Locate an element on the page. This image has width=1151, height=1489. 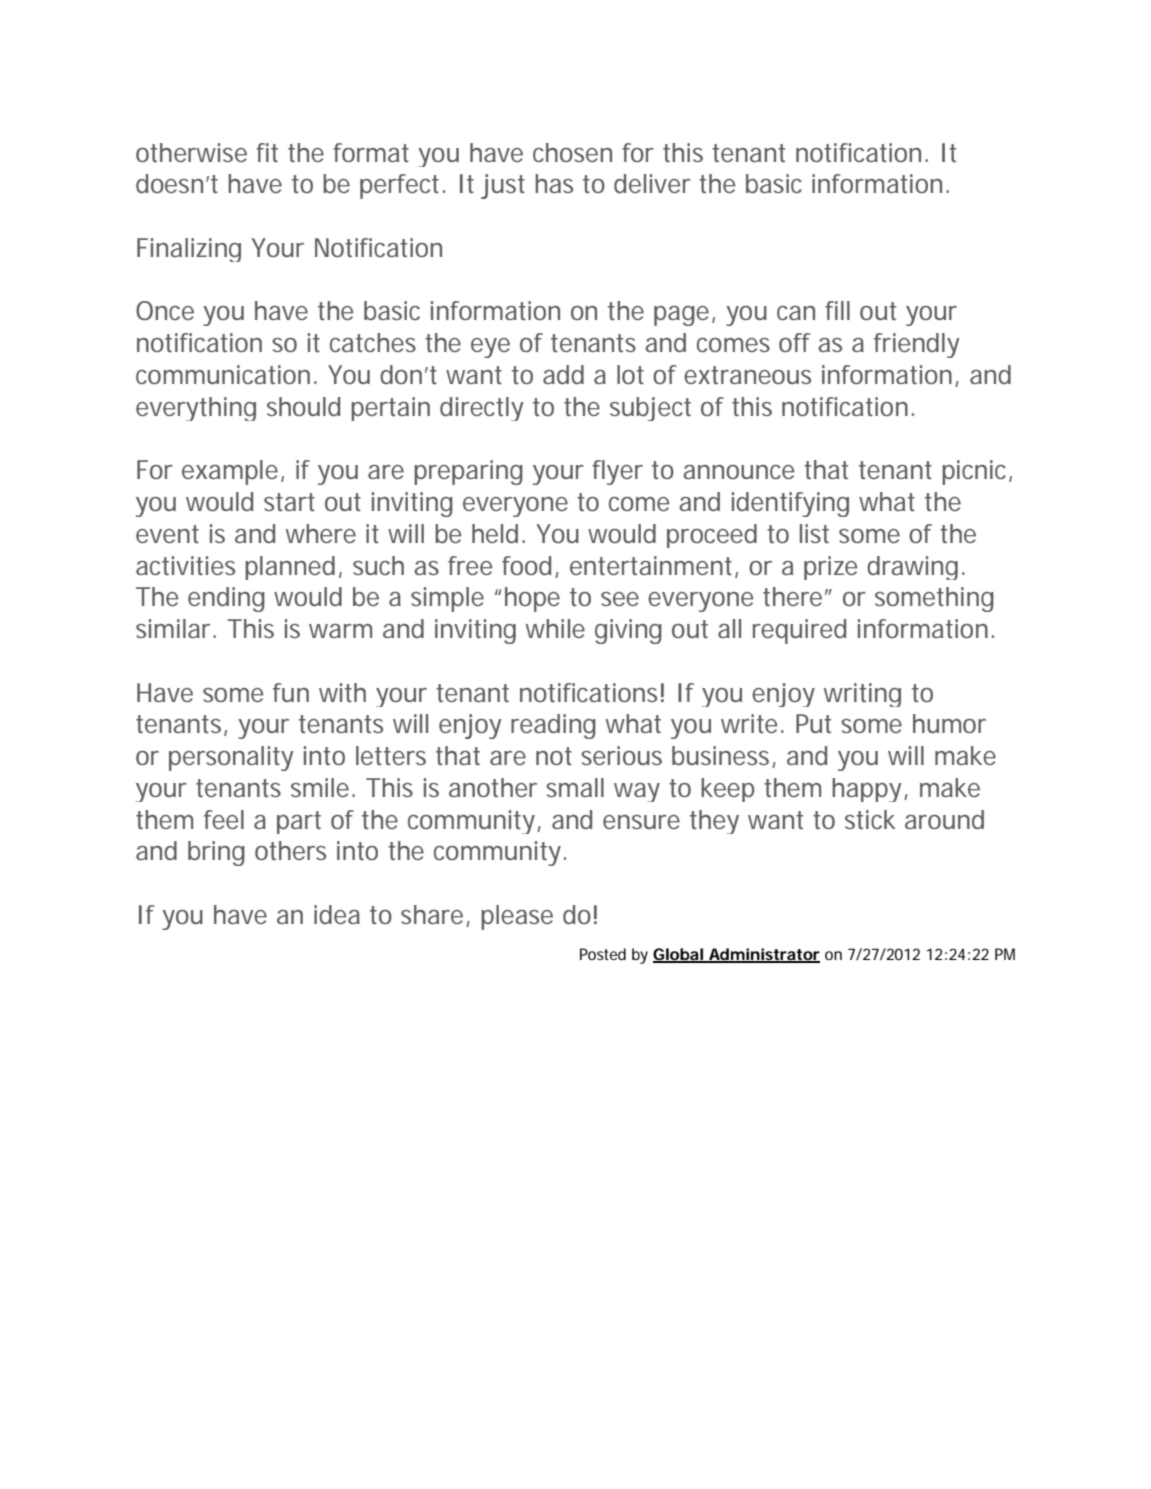
entertainment is located at coordinates (651, 566).
